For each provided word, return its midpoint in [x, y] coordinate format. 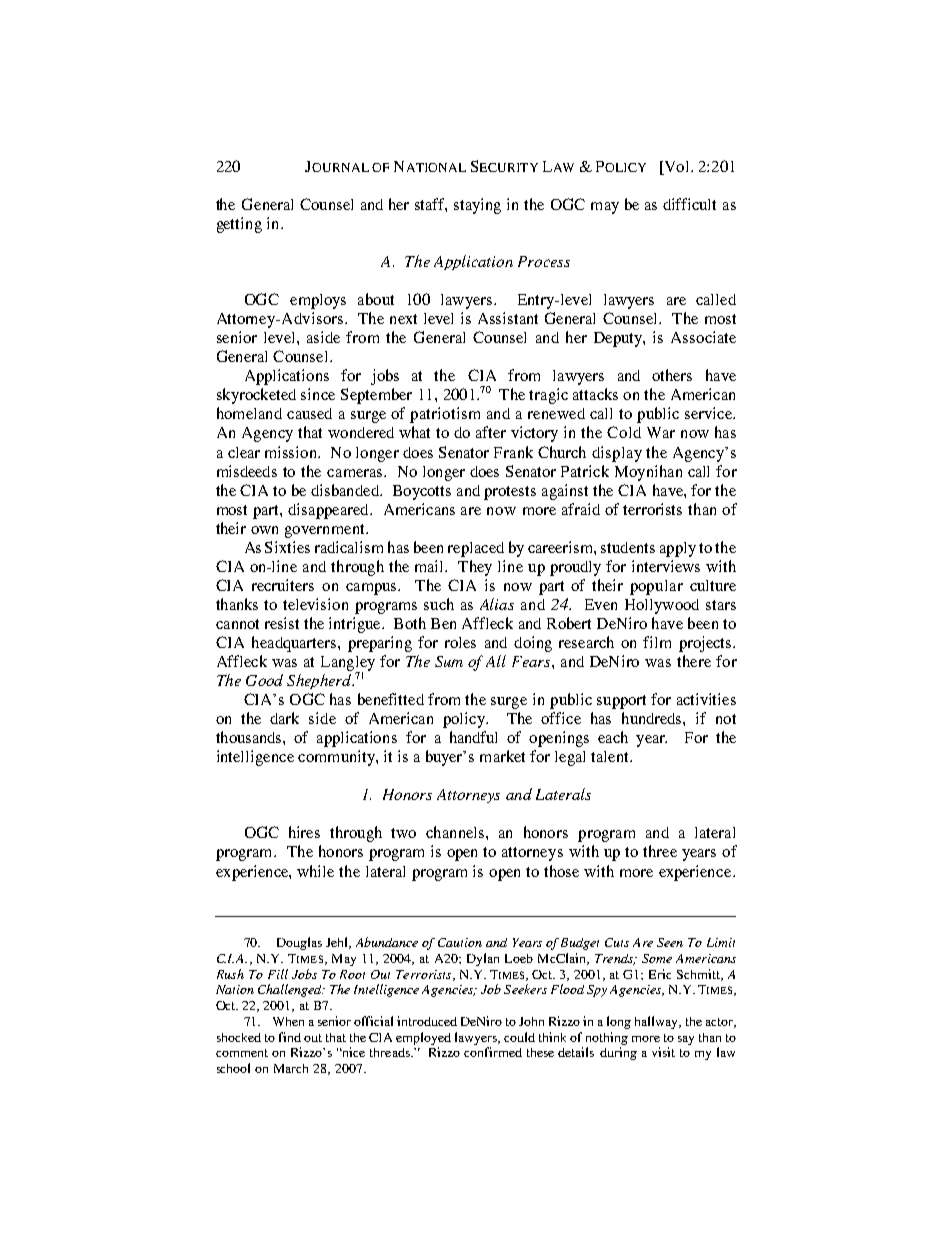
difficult [689, 204]
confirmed [493, 1052]
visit [663, 1052]
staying [477, 206]
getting [239, 225]
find [290, 1037]
